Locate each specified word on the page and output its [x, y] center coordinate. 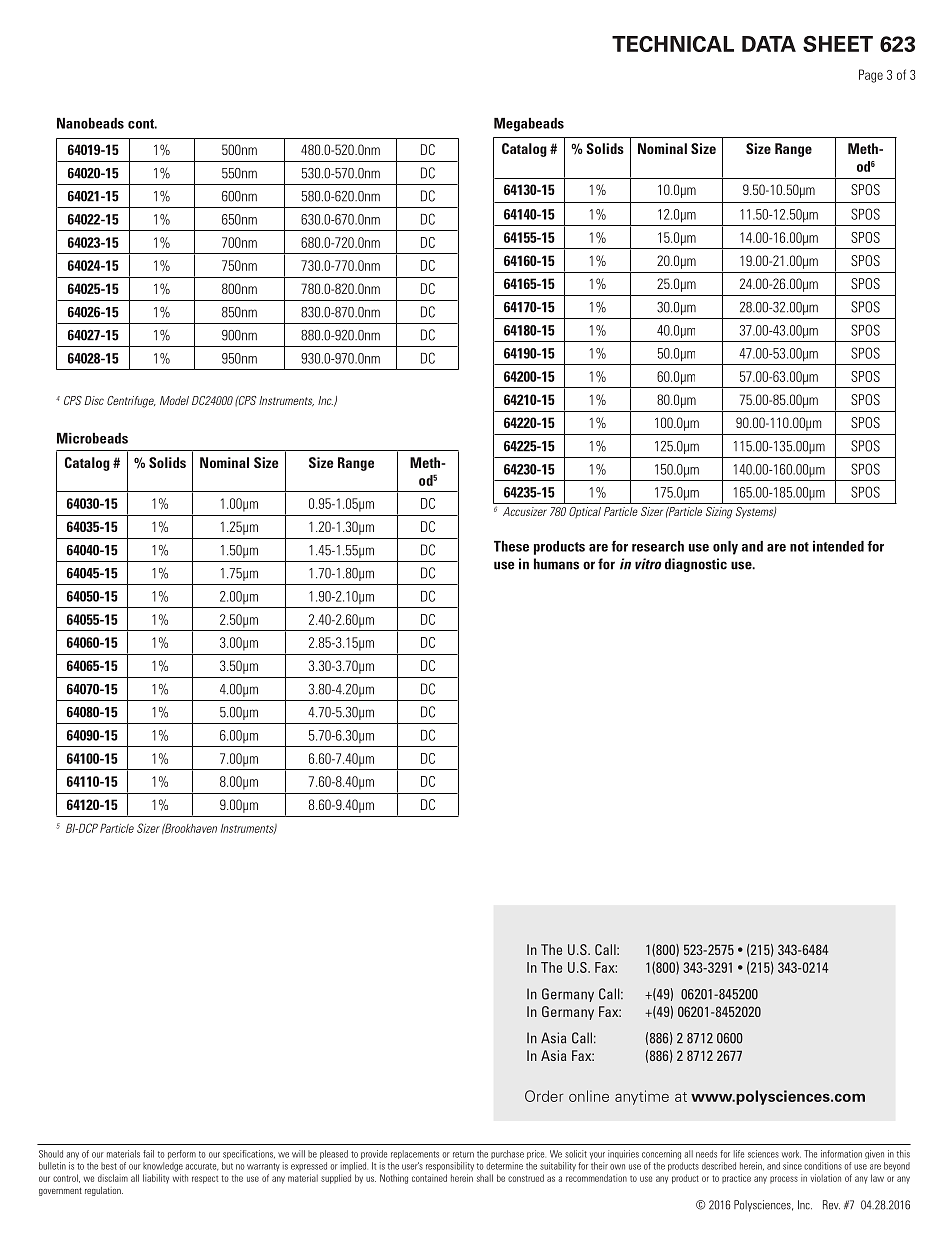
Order [544, 1096]
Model [174, 400]
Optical [585, 512]
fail [148, 1154]
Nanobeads [90, 123]
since [792, 1166]
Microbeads [92, 438]
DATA [769, 44]
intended [838, 546]
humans [556, 564]
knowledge [163, 1167]
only [725, 548]
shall [485, 1178]
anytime [642, 1097]
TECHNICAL [673, 44]
